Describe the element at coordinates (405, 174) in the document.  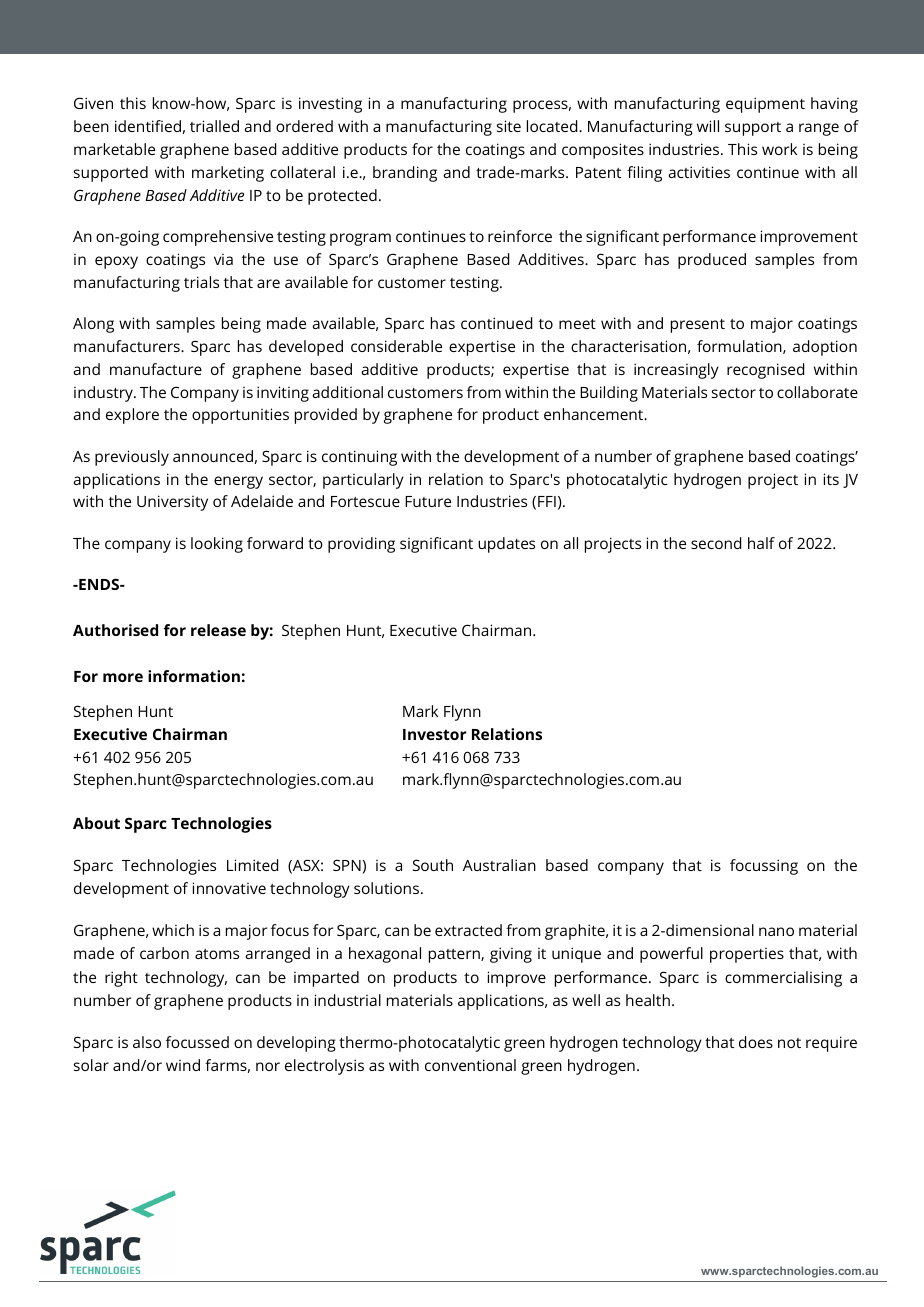
I see `branding` at that location.
